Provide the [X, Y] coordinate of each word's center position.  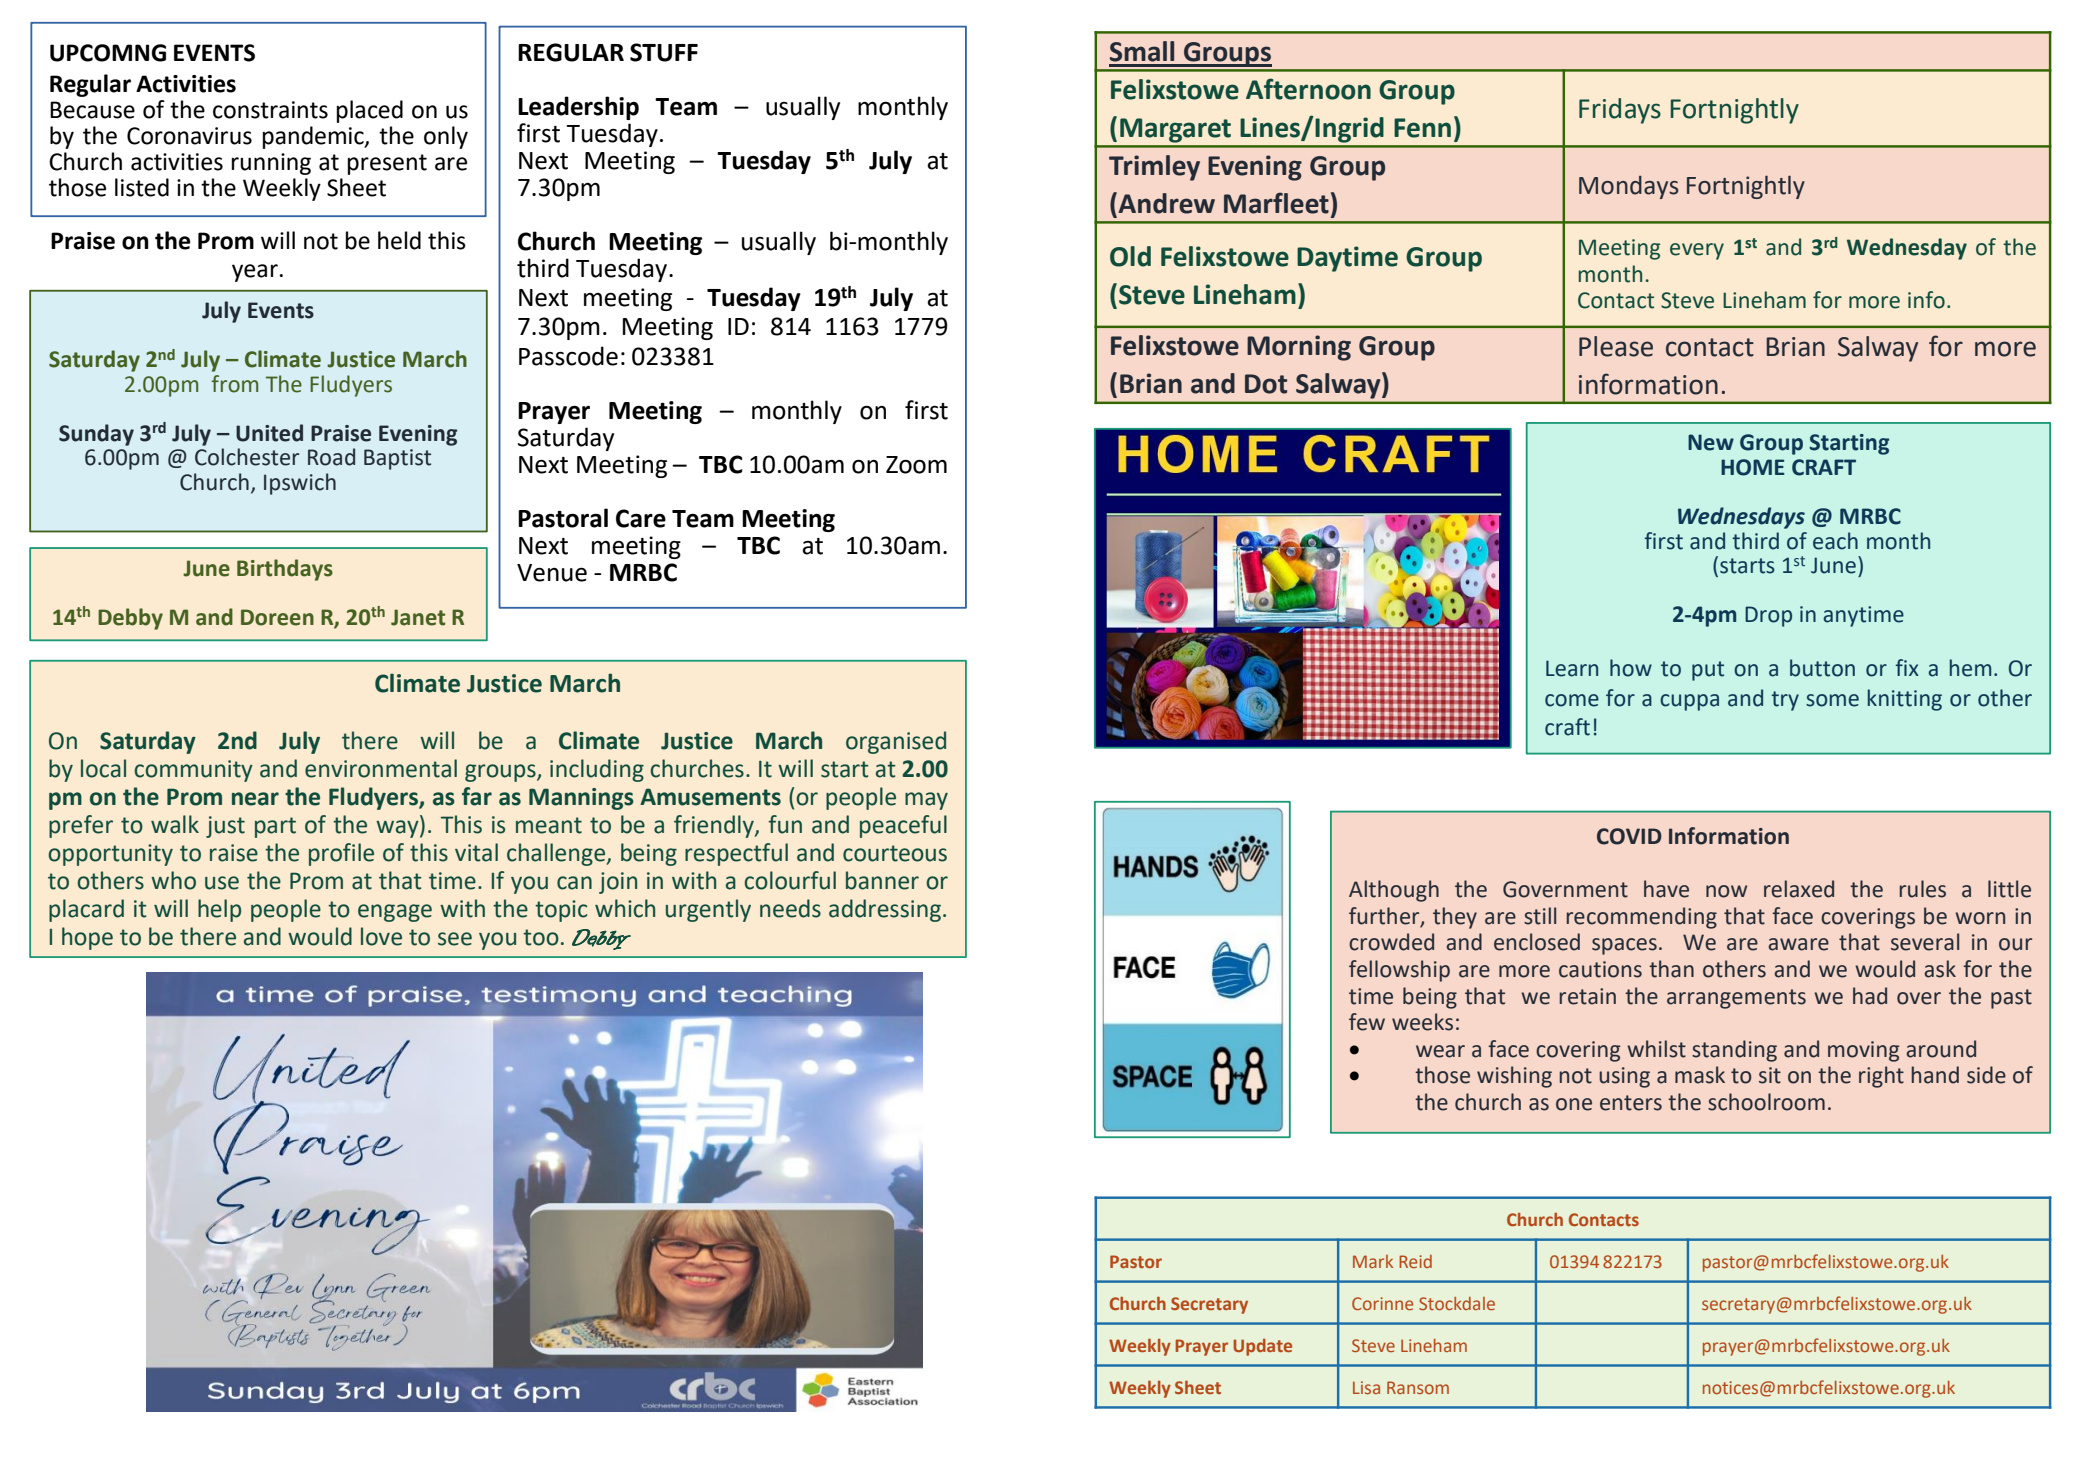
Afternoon [1308, 89]
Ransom [1418, 1387]
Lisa [1366, 1387]
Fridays [1620, 111]
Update [1262, 1347]
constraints [270, 110]
